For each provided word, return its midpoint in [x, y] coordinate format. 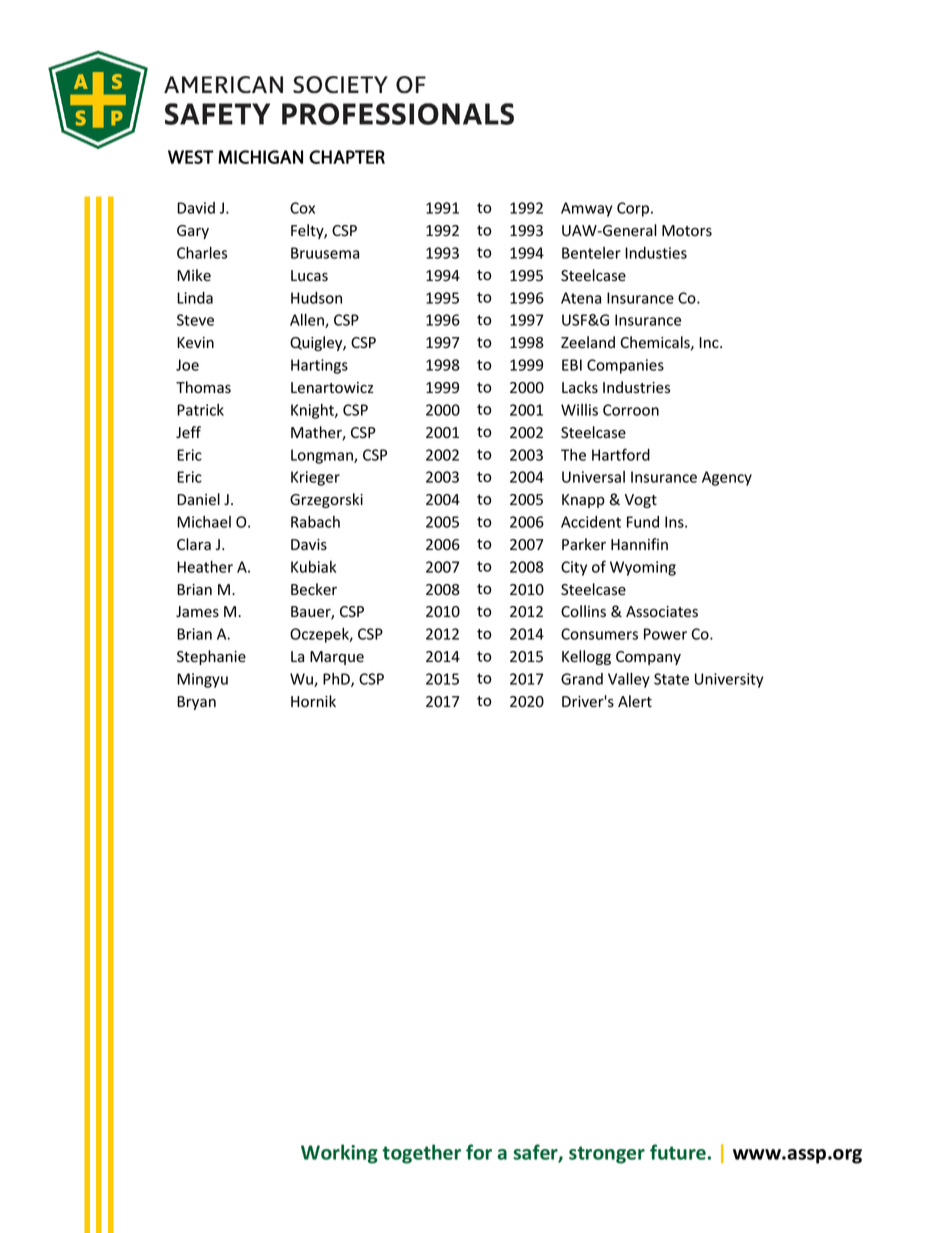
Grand [582, 679]
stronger [607, 1155]
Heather [205, 566]
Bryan [196, 703]
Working [339, 1154]
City [574, 568]
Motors [687, 231]
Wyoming [643, 568]
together [421, 1154]
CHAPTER [347, 157]
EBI [572, 365]
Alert [635, 701]
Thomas [203, 387]
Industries [636, 387]
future [678, 1152]
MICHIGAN [260, 157]
